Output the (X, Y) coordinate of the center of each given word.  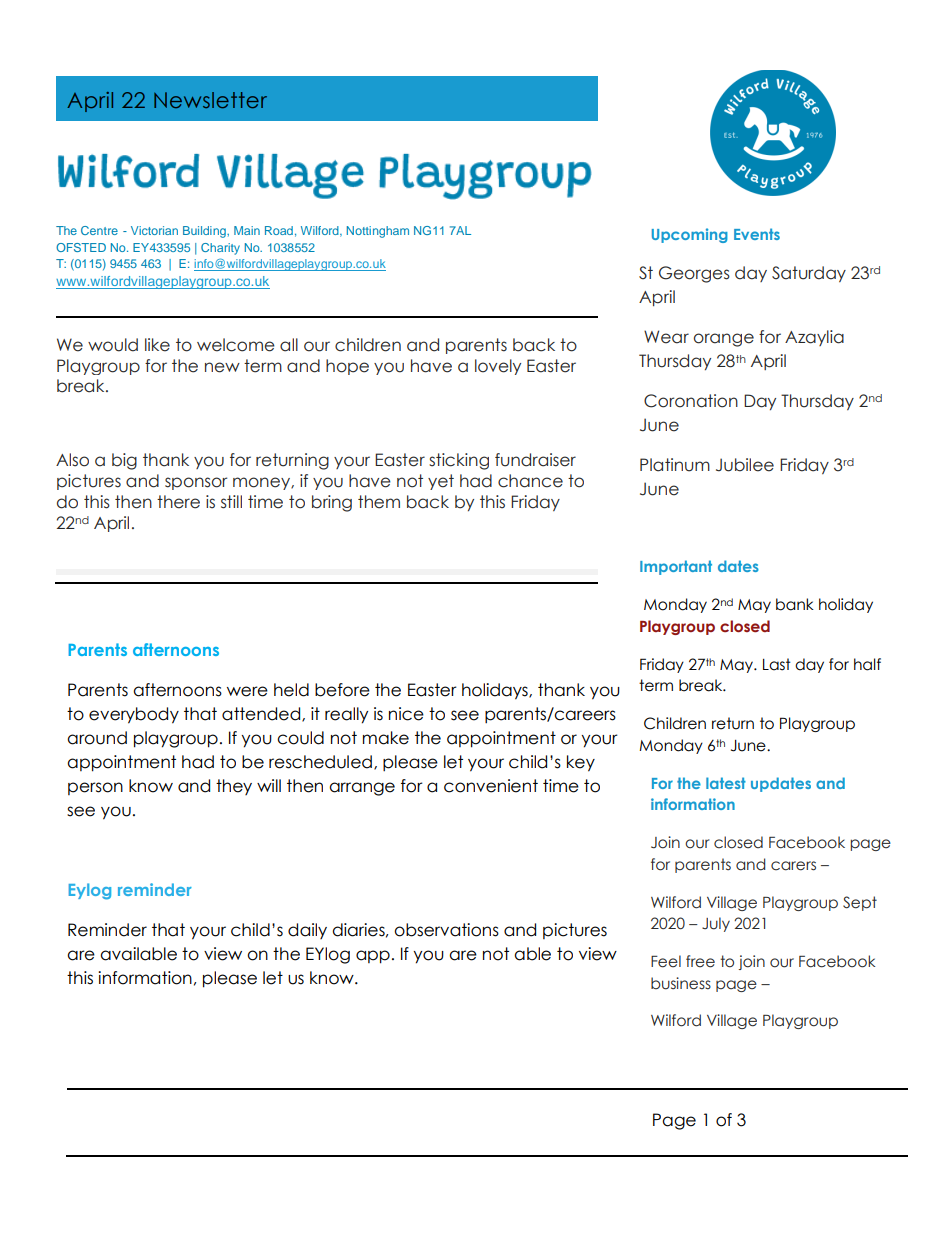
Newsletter (210, 100)
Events (757, 234)
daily (307, 931)
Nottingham (378, 232)
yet (441, 482)
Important (676, 567)
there (178, 502)
